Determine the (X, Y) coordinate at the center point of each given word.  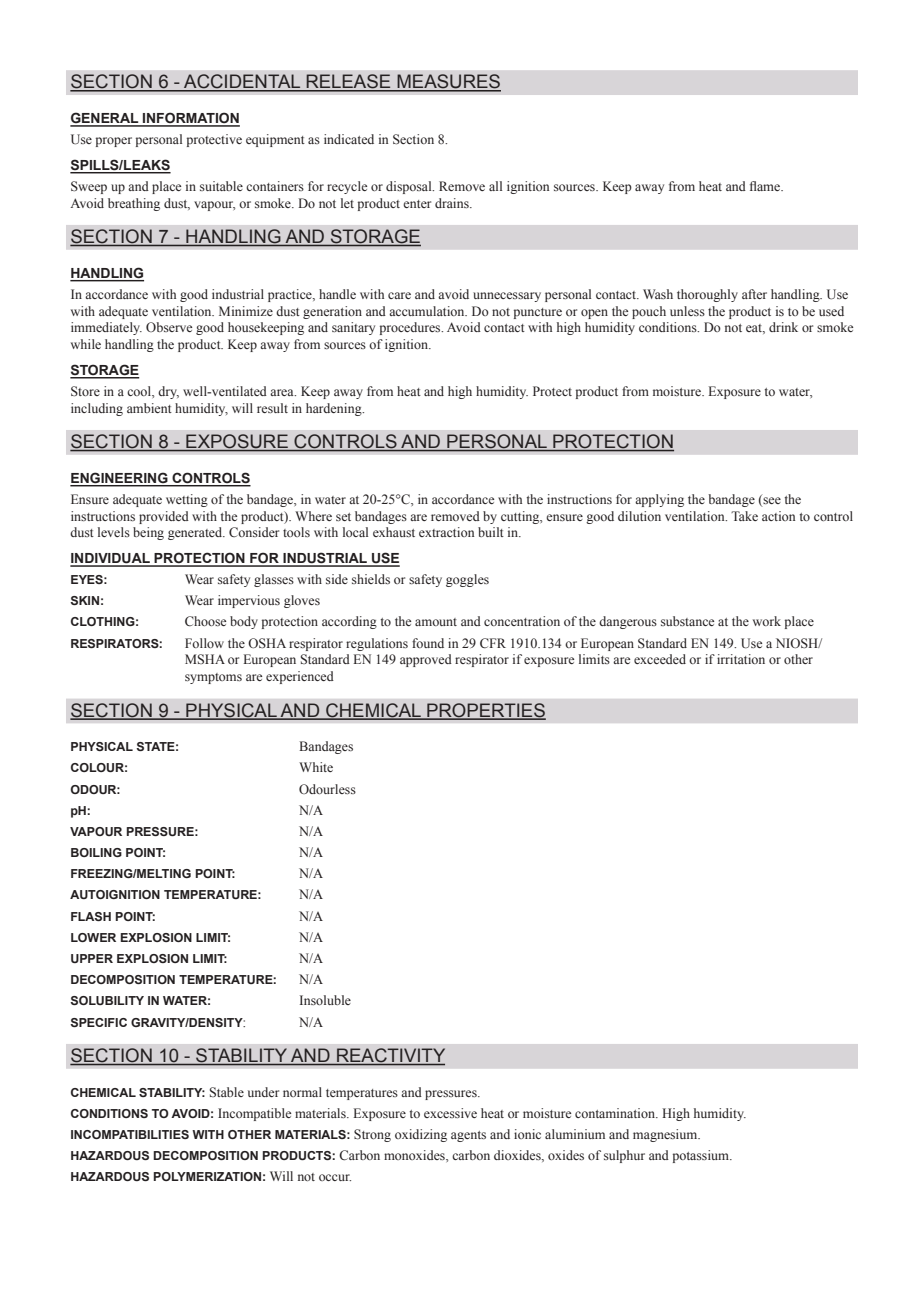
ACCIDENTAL (242, 82)
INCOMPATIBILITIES (130, 1134)
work (767, 621)
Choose (205, 621)
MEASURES (448, 82)
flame (766, 186)
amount (436, 622)
